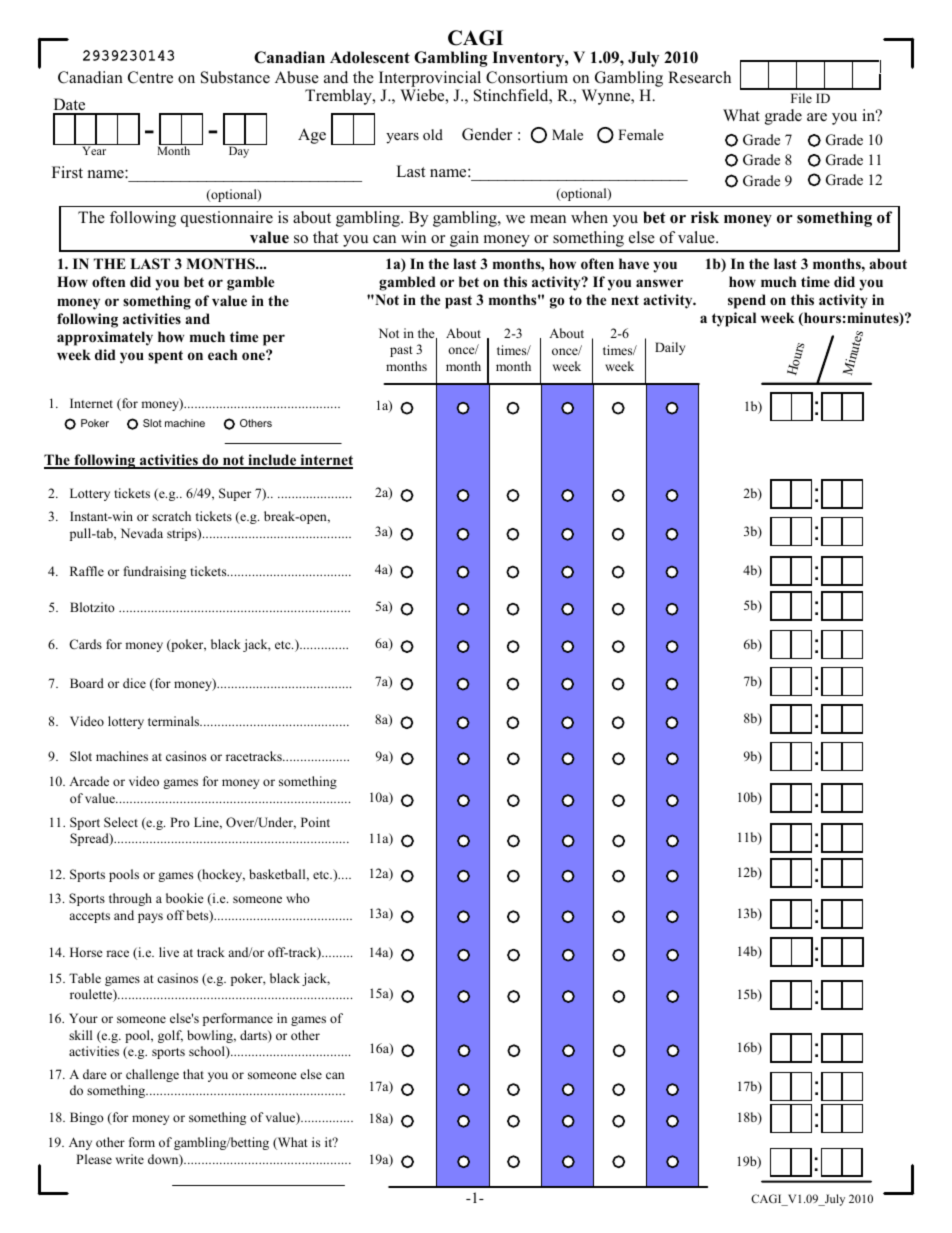 The image size is (952, 1233). I want to click on who, so click(298, 898).
